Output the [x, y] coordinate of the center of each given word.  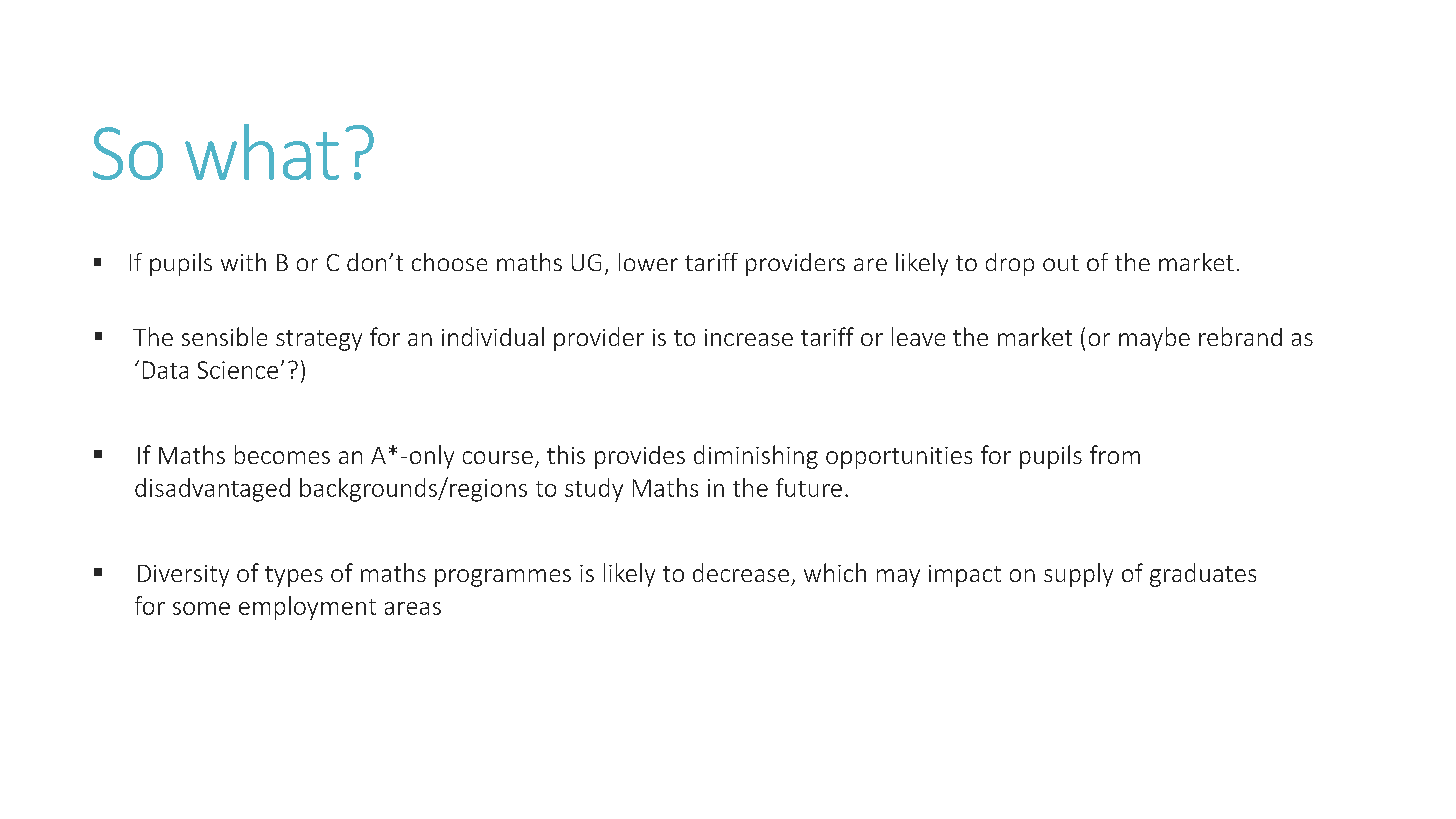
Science [238, 370]
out [1061, 263]
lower [648, 262]
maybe [1154, 339]
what [262, 152]
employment [307, 608]
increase [749, 337]
